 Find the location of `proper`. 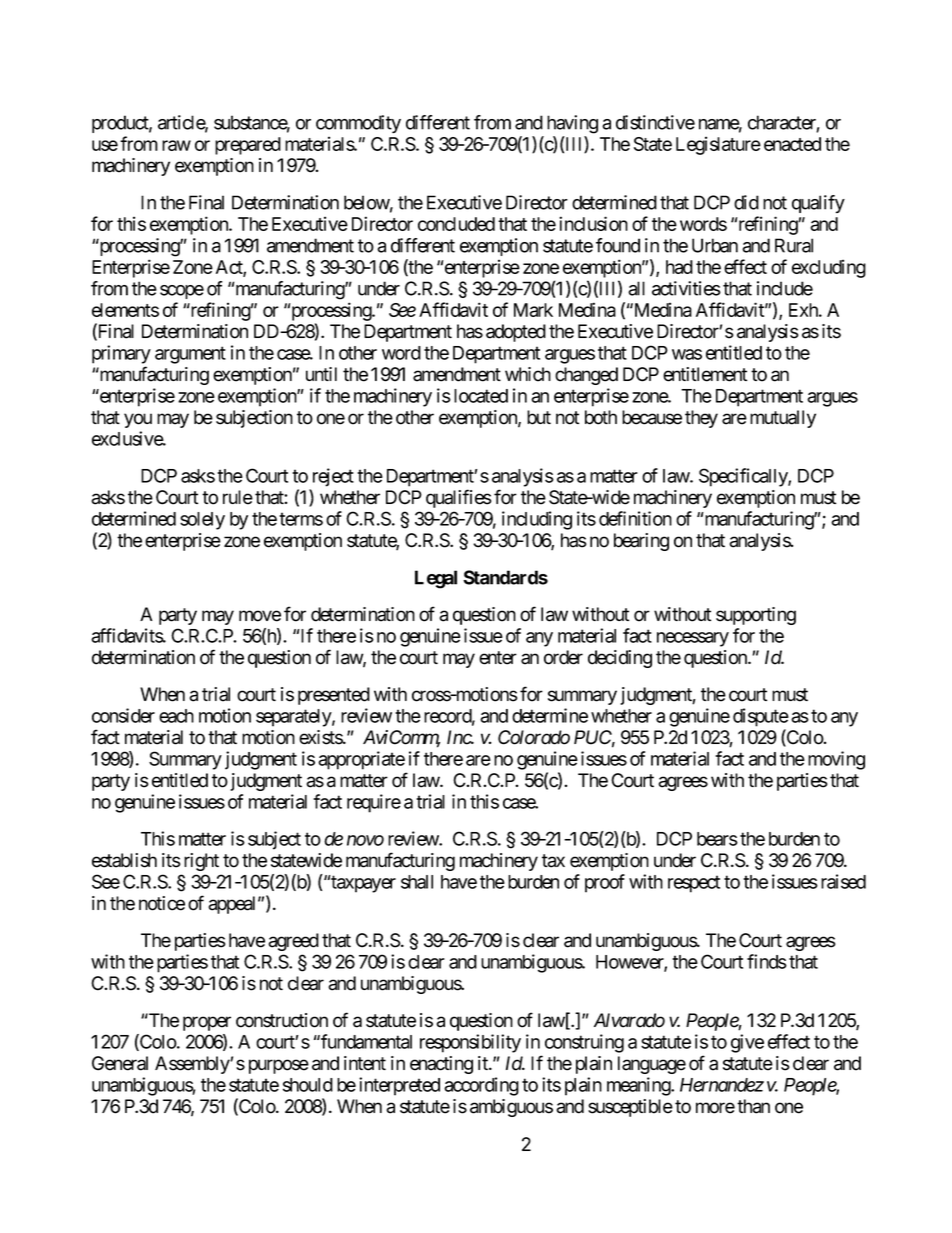

proper is located at coordinates (207, 1023).
